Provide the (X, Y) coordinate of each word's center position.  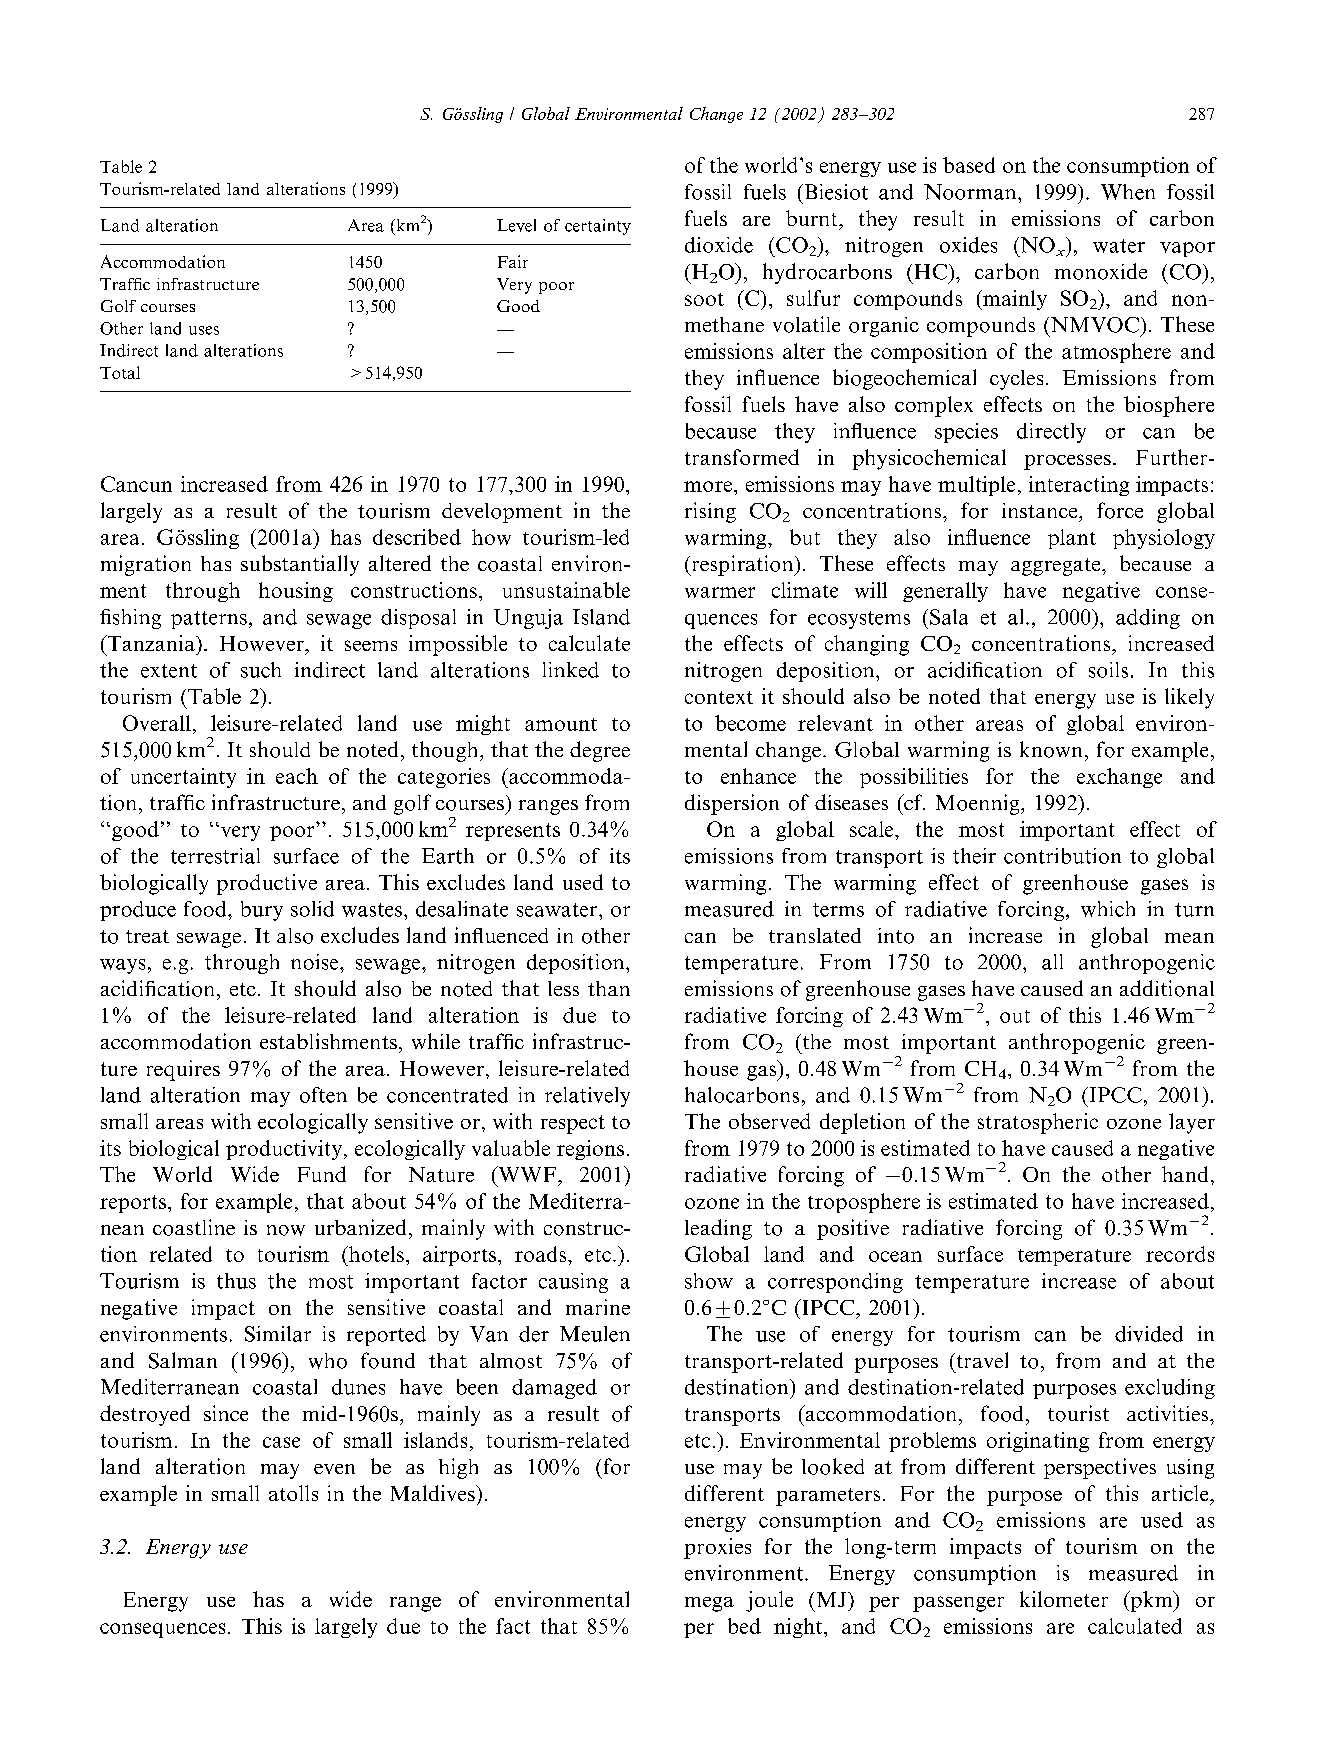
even (334, 1469)
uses (204, 330)
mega (709, 1604)
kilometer (1064, 1599)
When (1128, 192)
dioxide (719, 245)
